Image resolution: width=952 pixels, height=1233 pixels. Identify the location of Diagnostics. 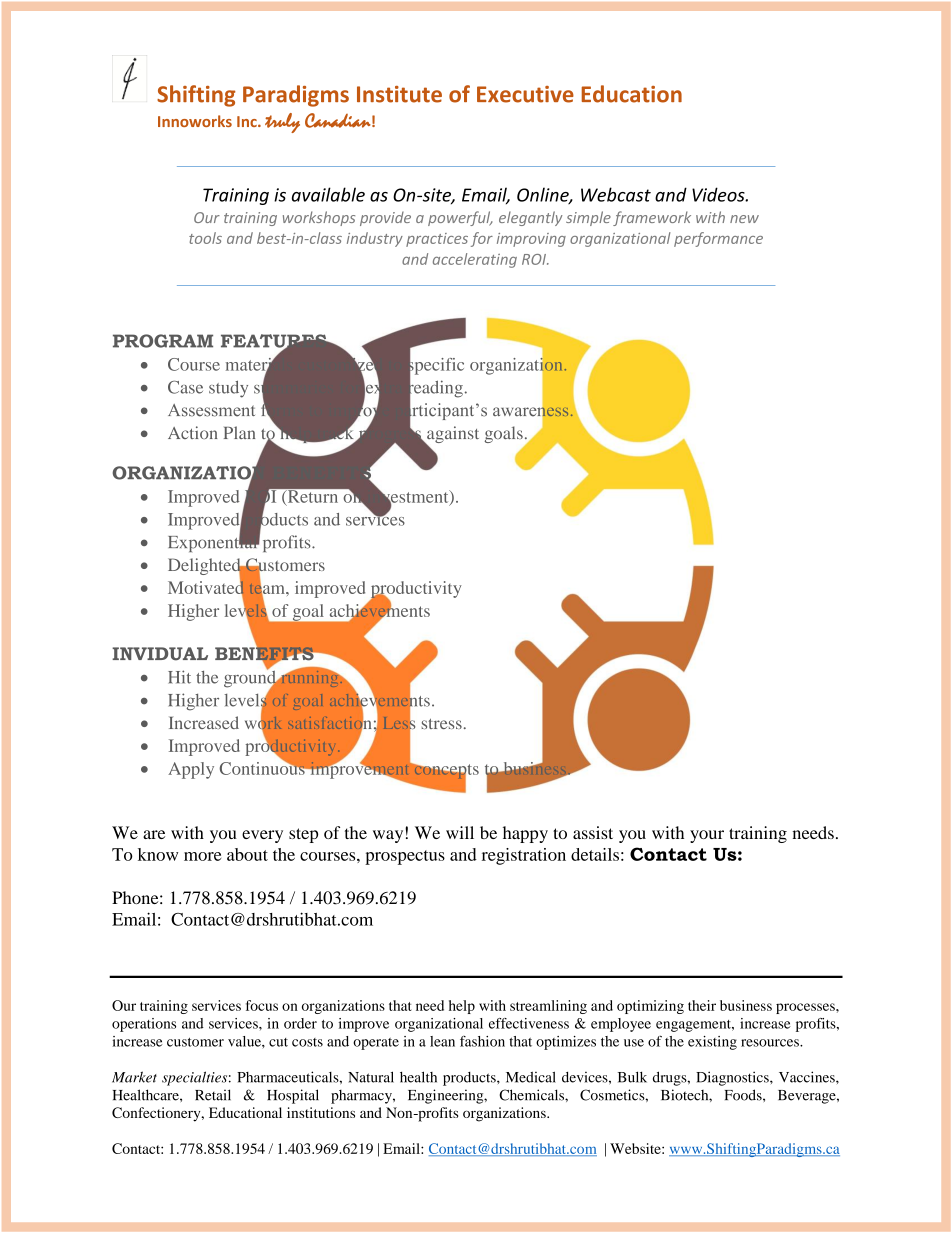
(733, 1078).
